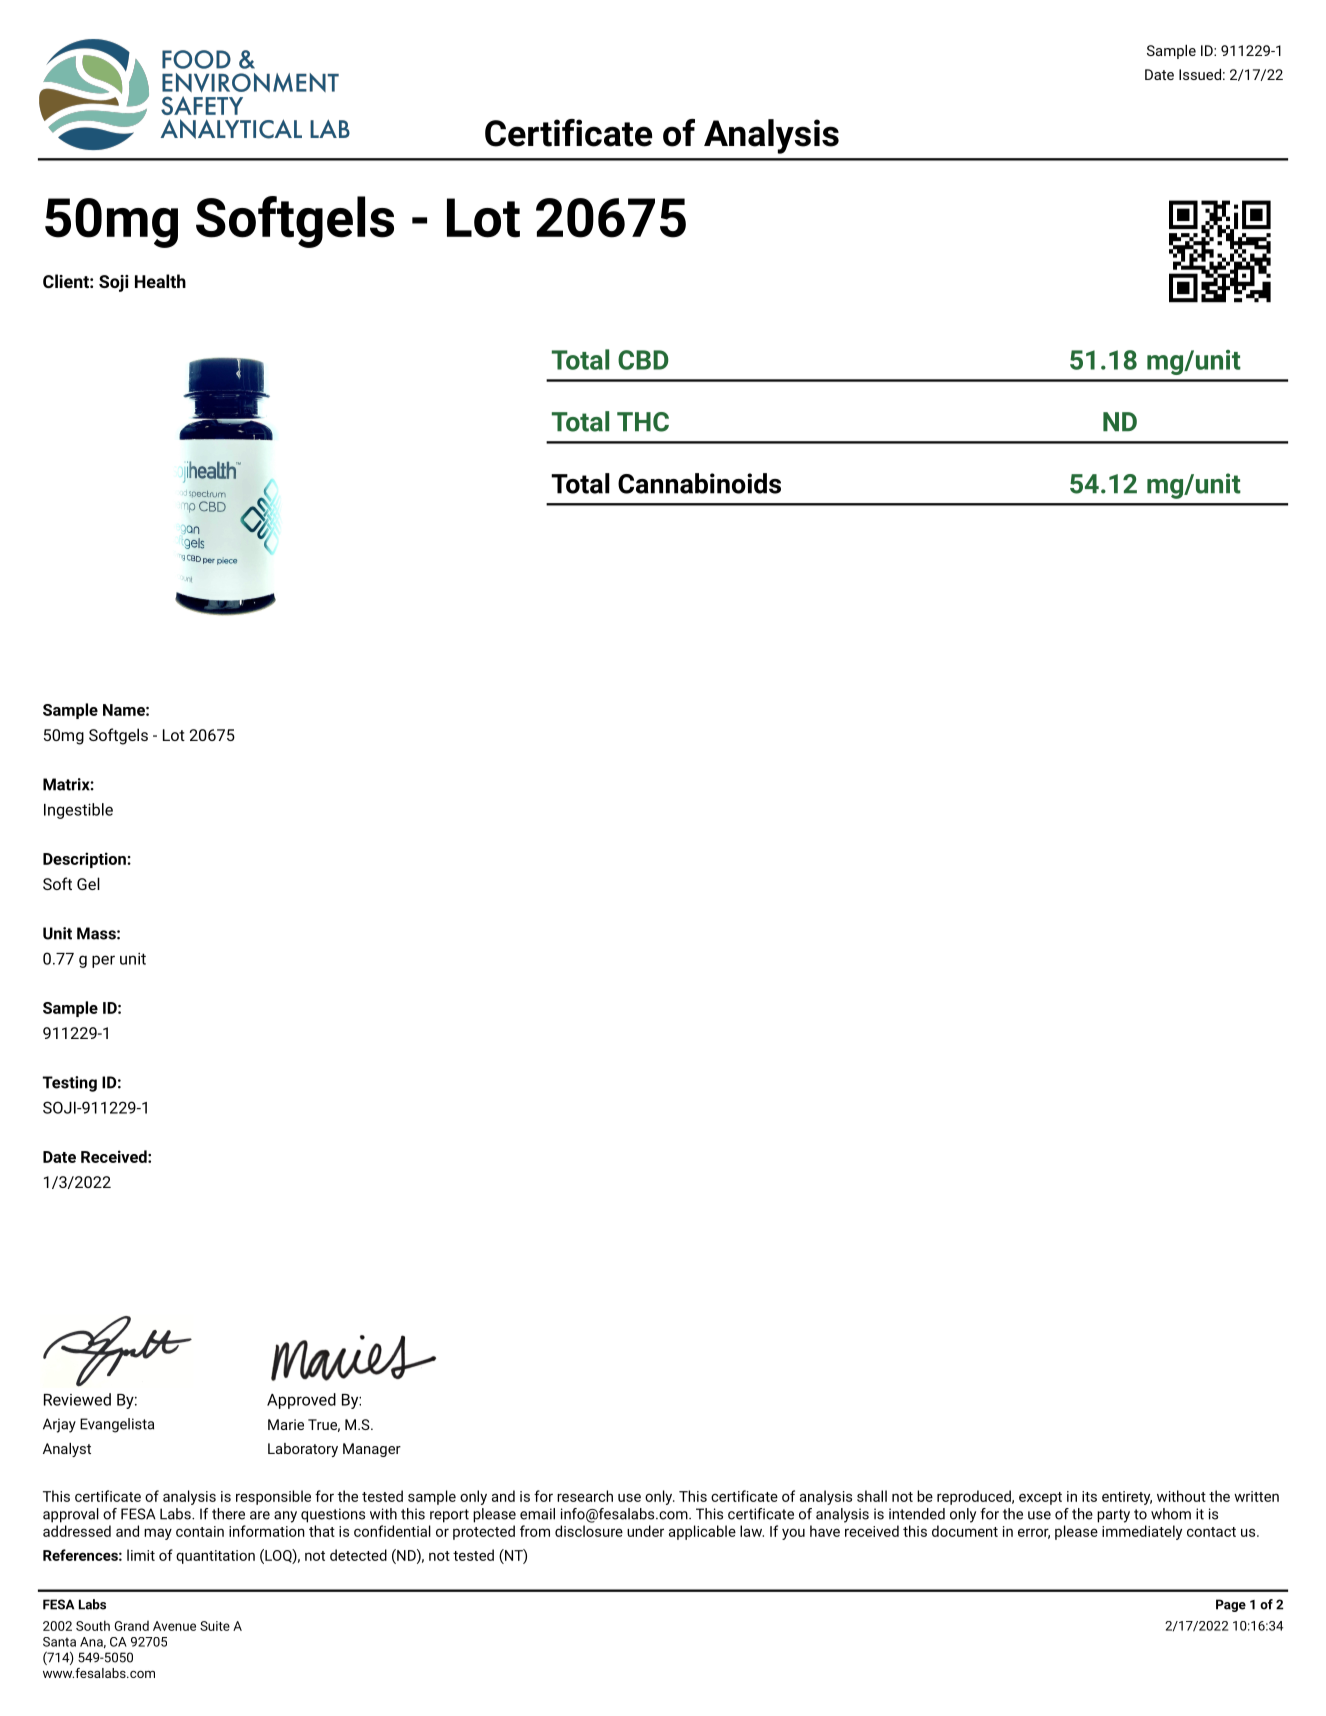  I want to click on Suite, so click(215, 1626).
